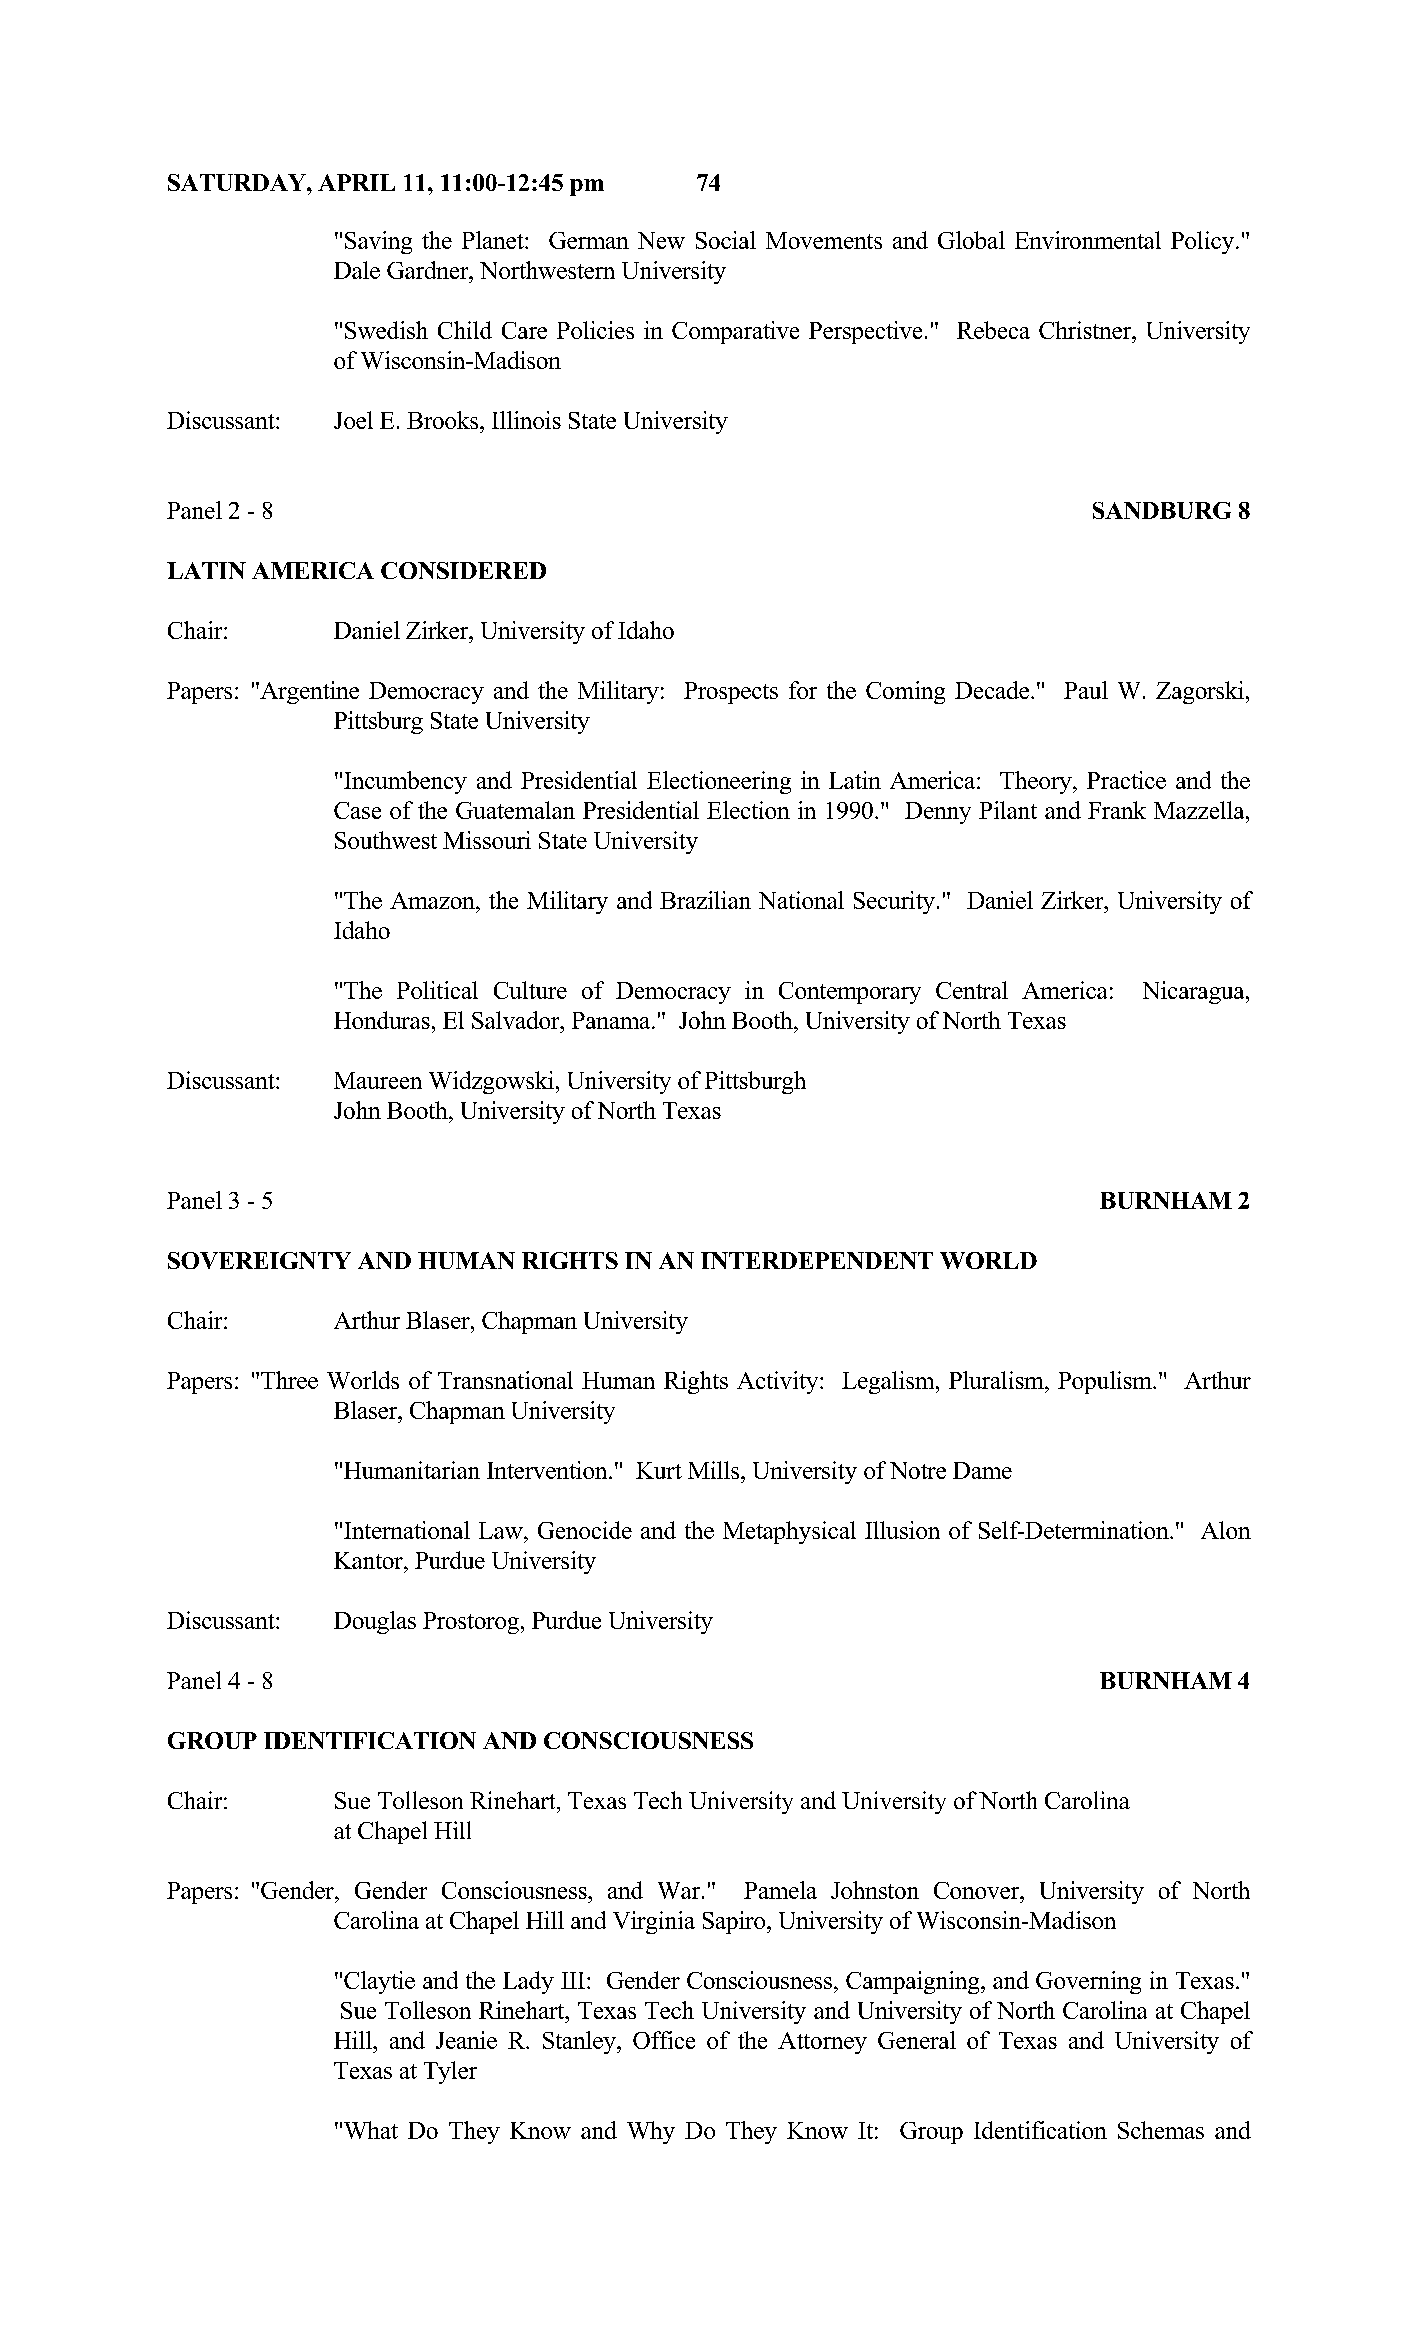 This screenshot has width=1417, height=2333. Describe the element at coordinates (1195, 992) in the screenshot. I see `Nicaragua` at that location.
